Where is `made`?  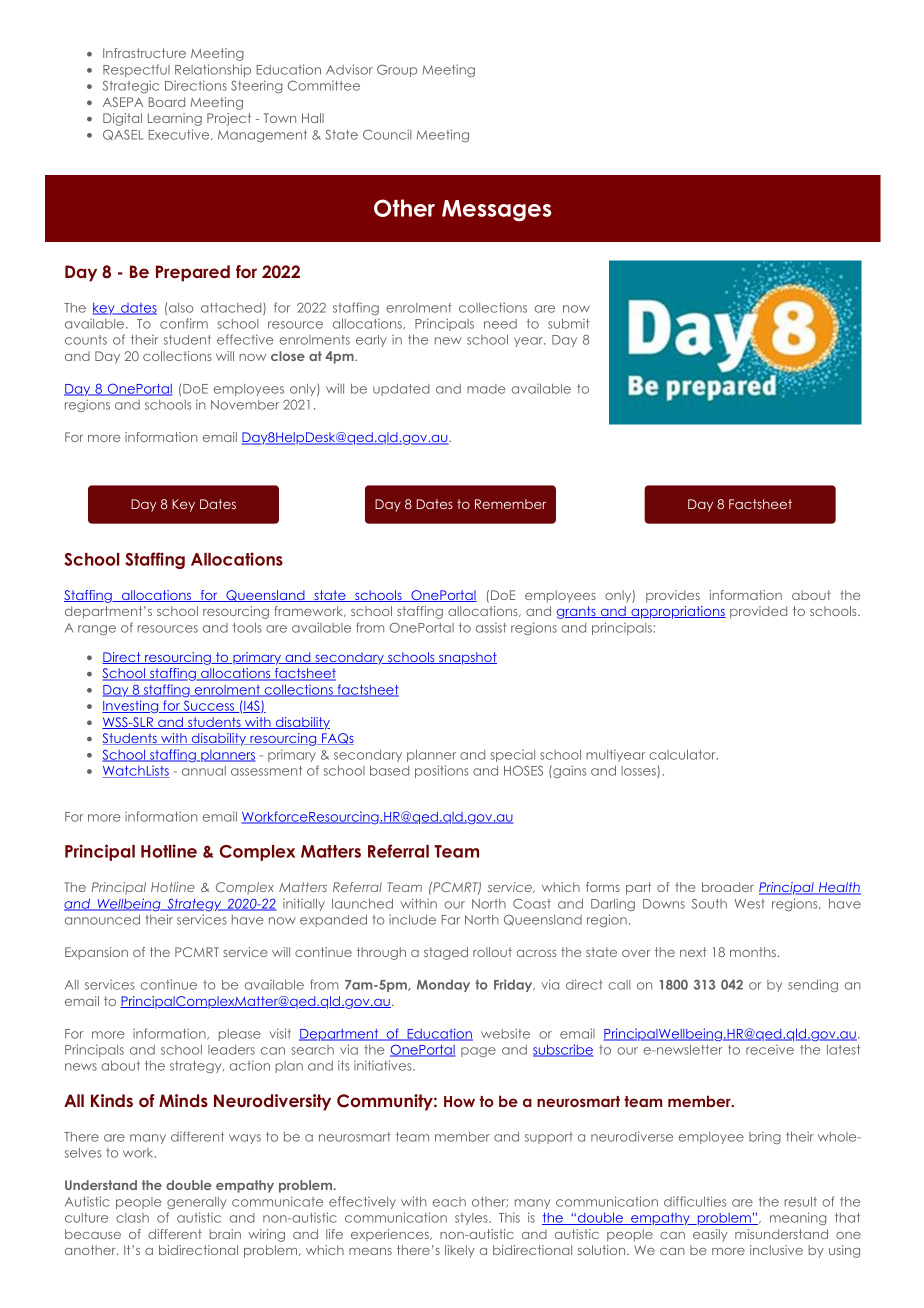
made is located at coordinates (486, 389).
